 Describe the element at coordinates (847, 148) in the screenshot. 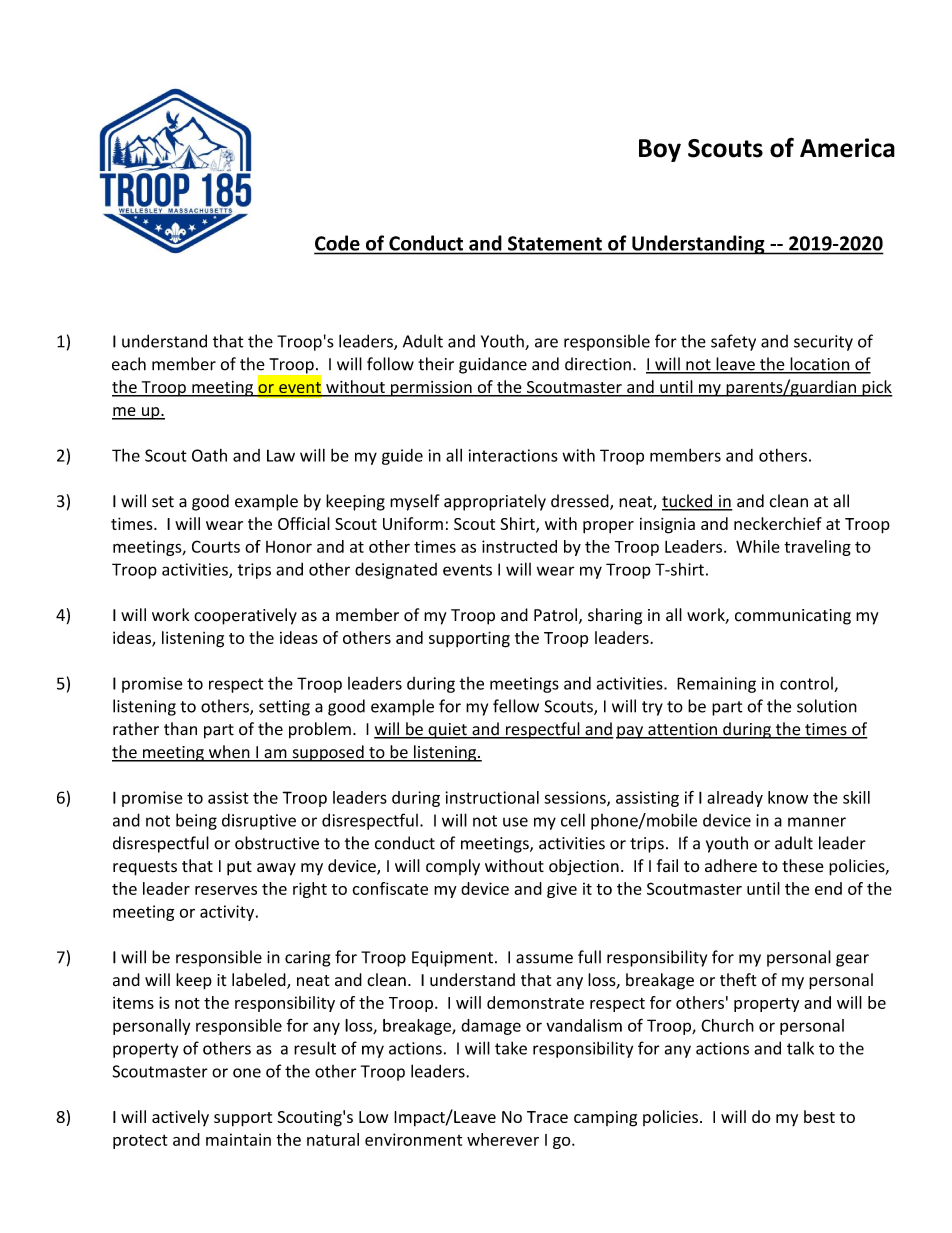

I see `America` at that location.
